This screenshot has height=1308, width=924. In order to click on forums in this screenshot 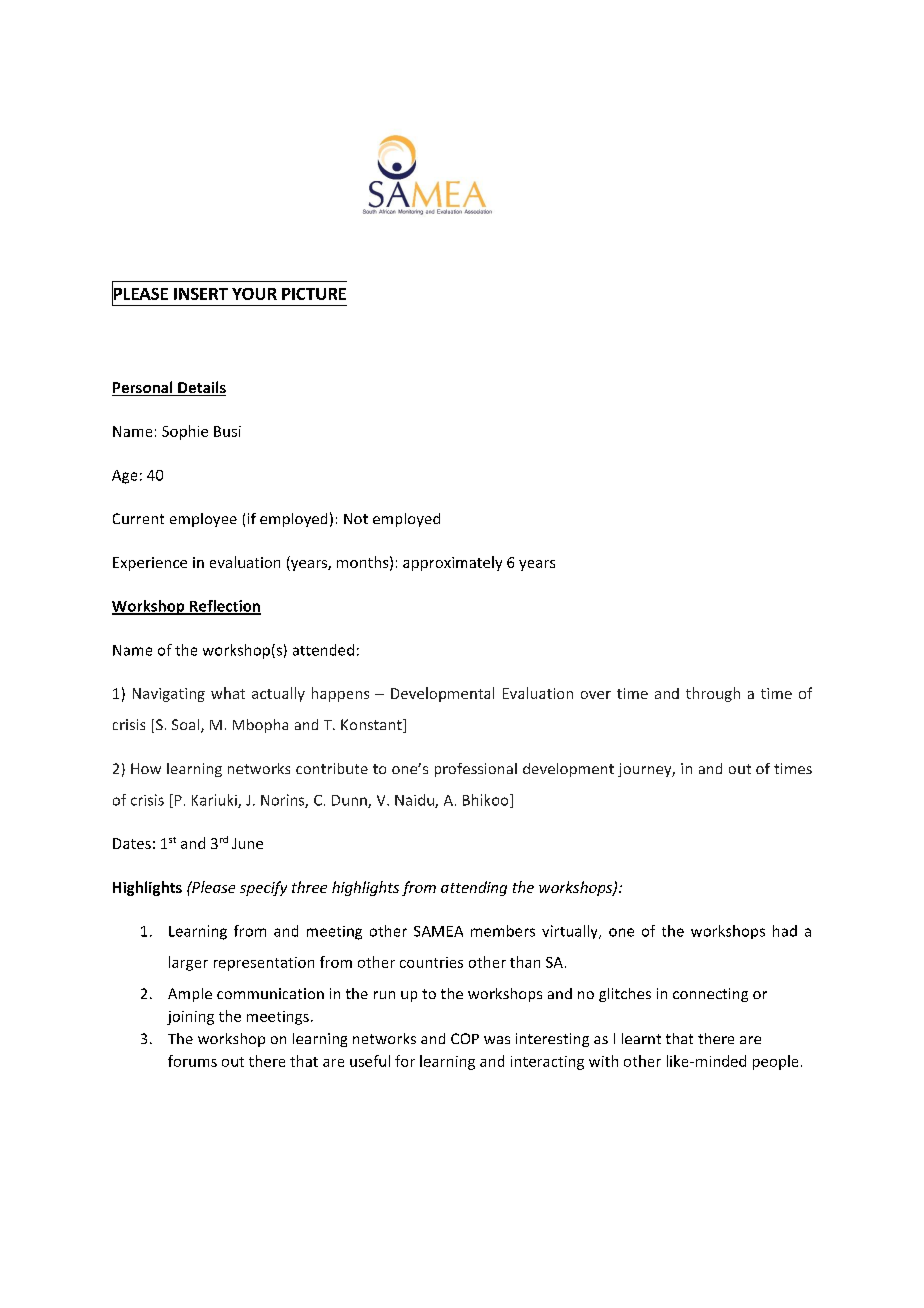, I will do `click(192, 1061)`.
